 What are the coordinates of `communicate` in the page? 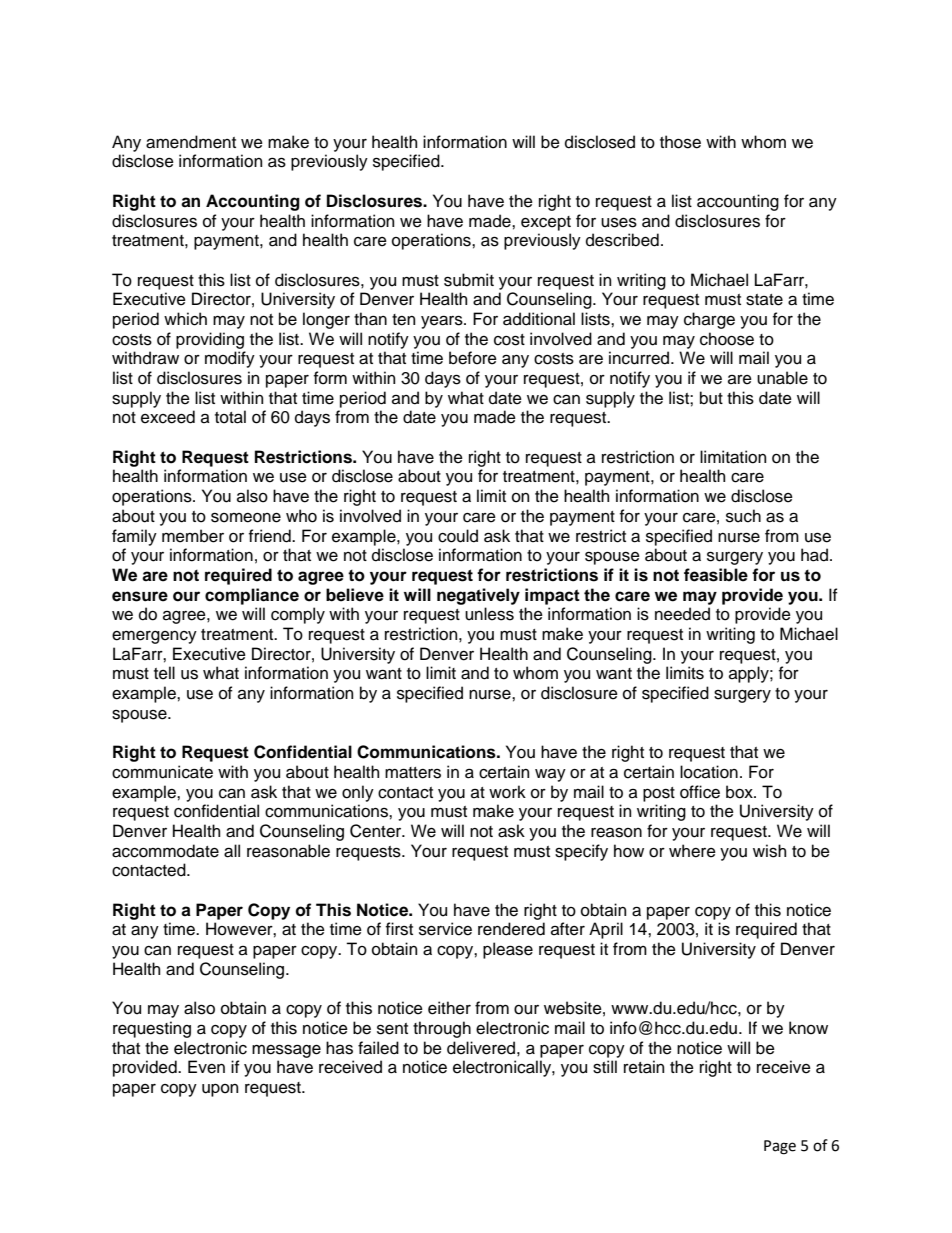 It's located at (162, 772).
